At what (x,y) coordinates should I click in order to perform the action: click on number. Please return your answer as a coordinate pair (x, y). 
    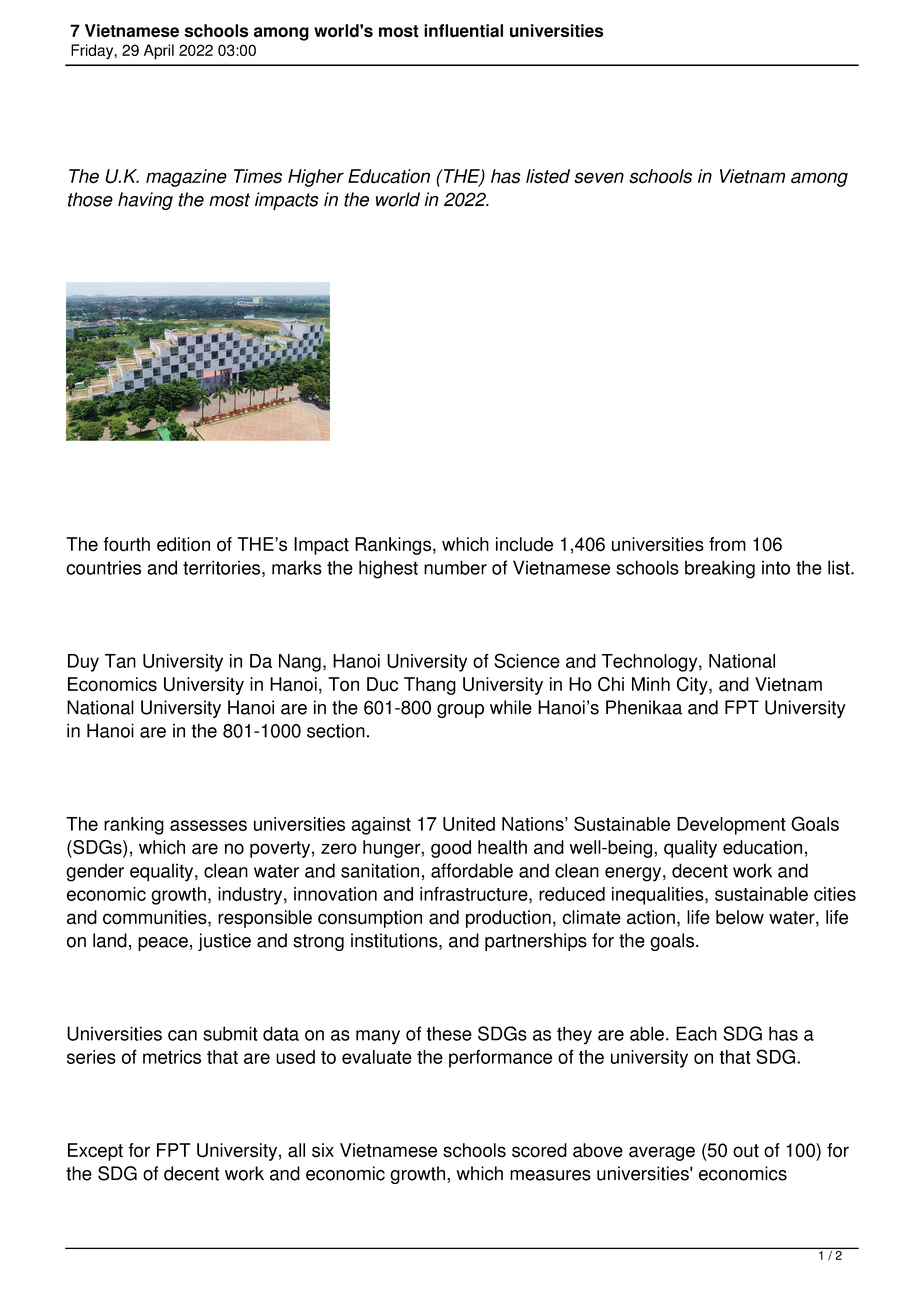
    Looking at the image, I should click on (455, 567).
